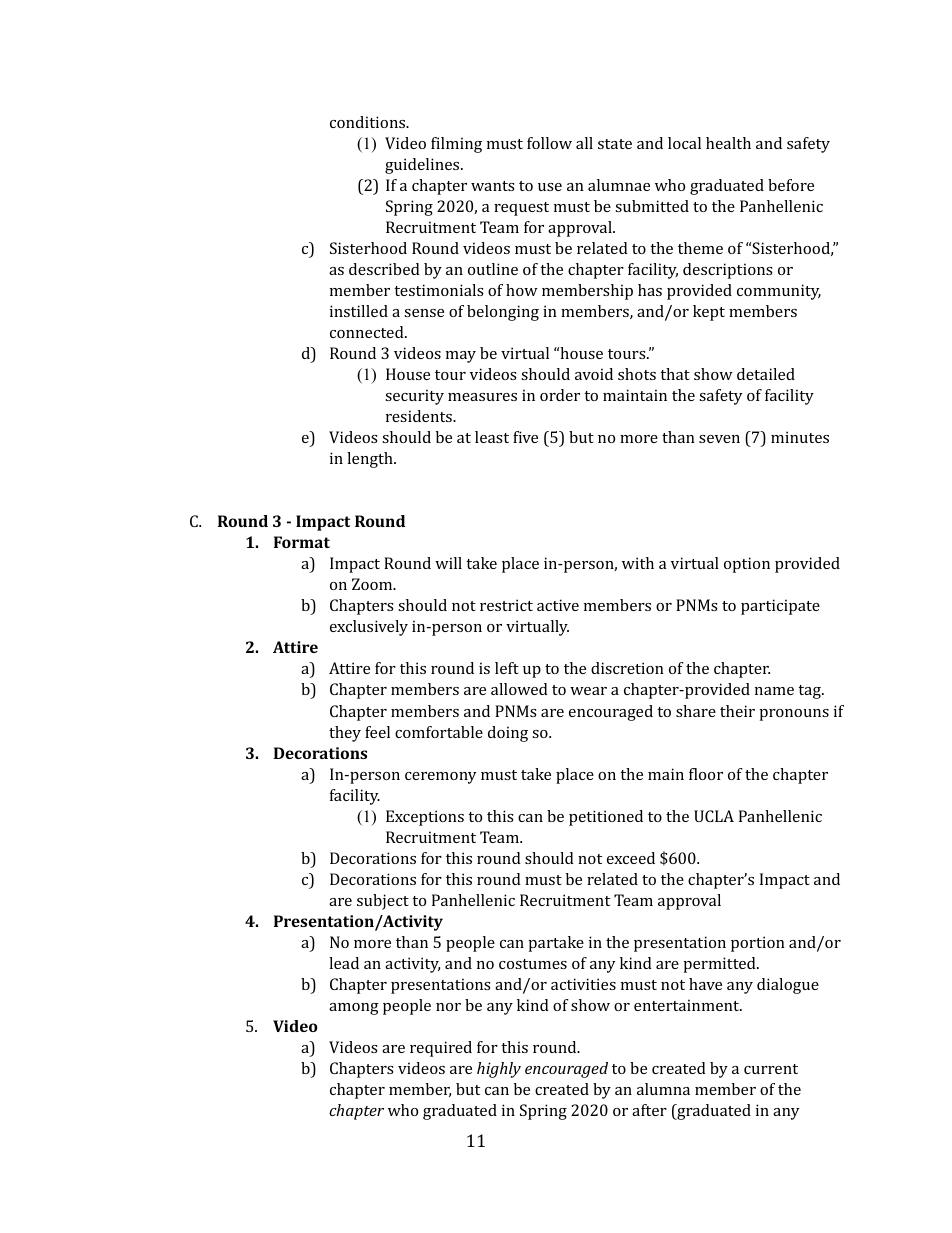 This screenshot has height=1233, width=952. I want to click on subject, so click(383, 902).
